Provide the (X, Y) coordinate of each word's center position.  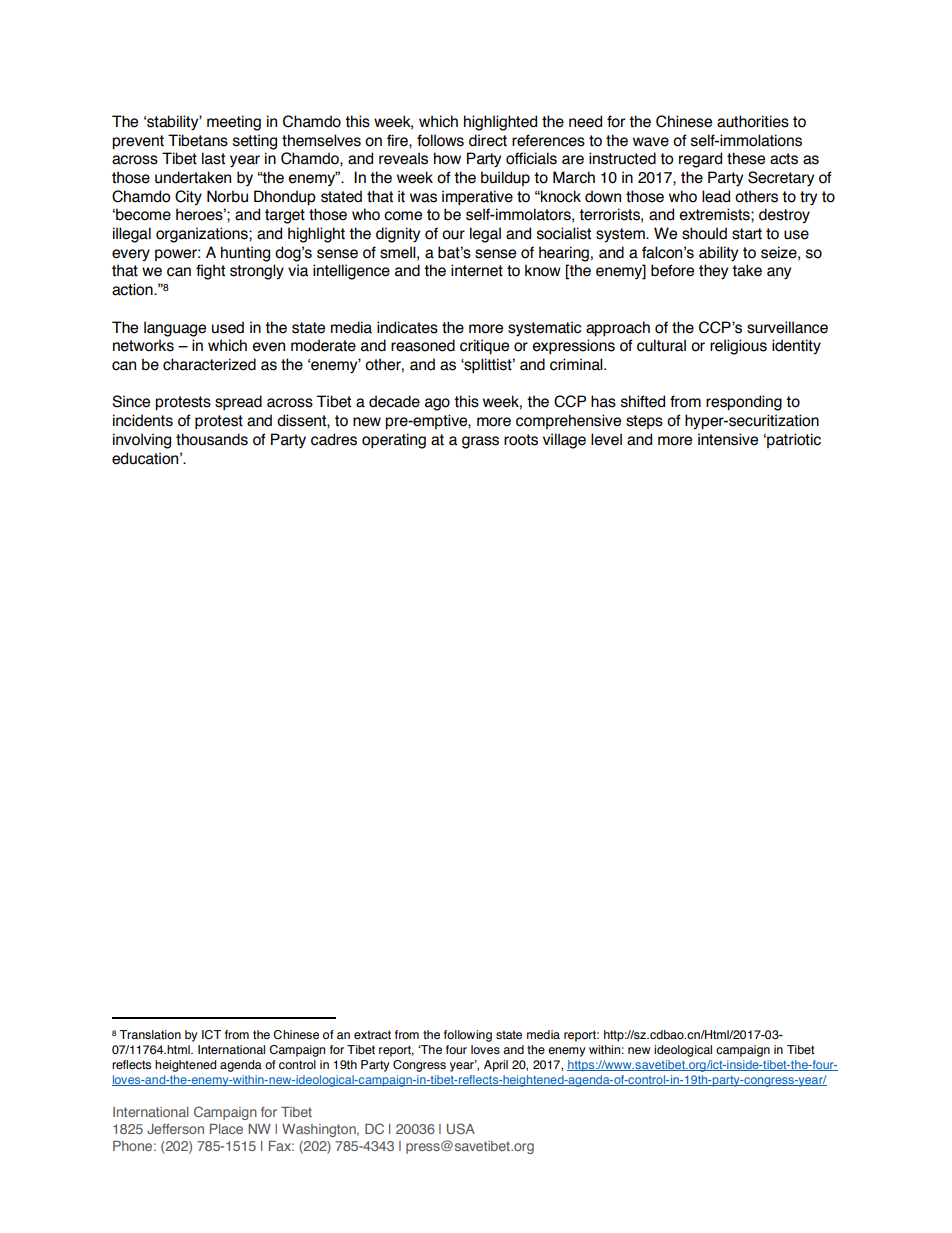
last (213, 158)
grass (480, 442)
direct (488, 140)
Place (226, 1129)
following (468, 1036)
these (746, 158)
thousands (212, 439)
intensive (728, 439)
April (496, 1066)
